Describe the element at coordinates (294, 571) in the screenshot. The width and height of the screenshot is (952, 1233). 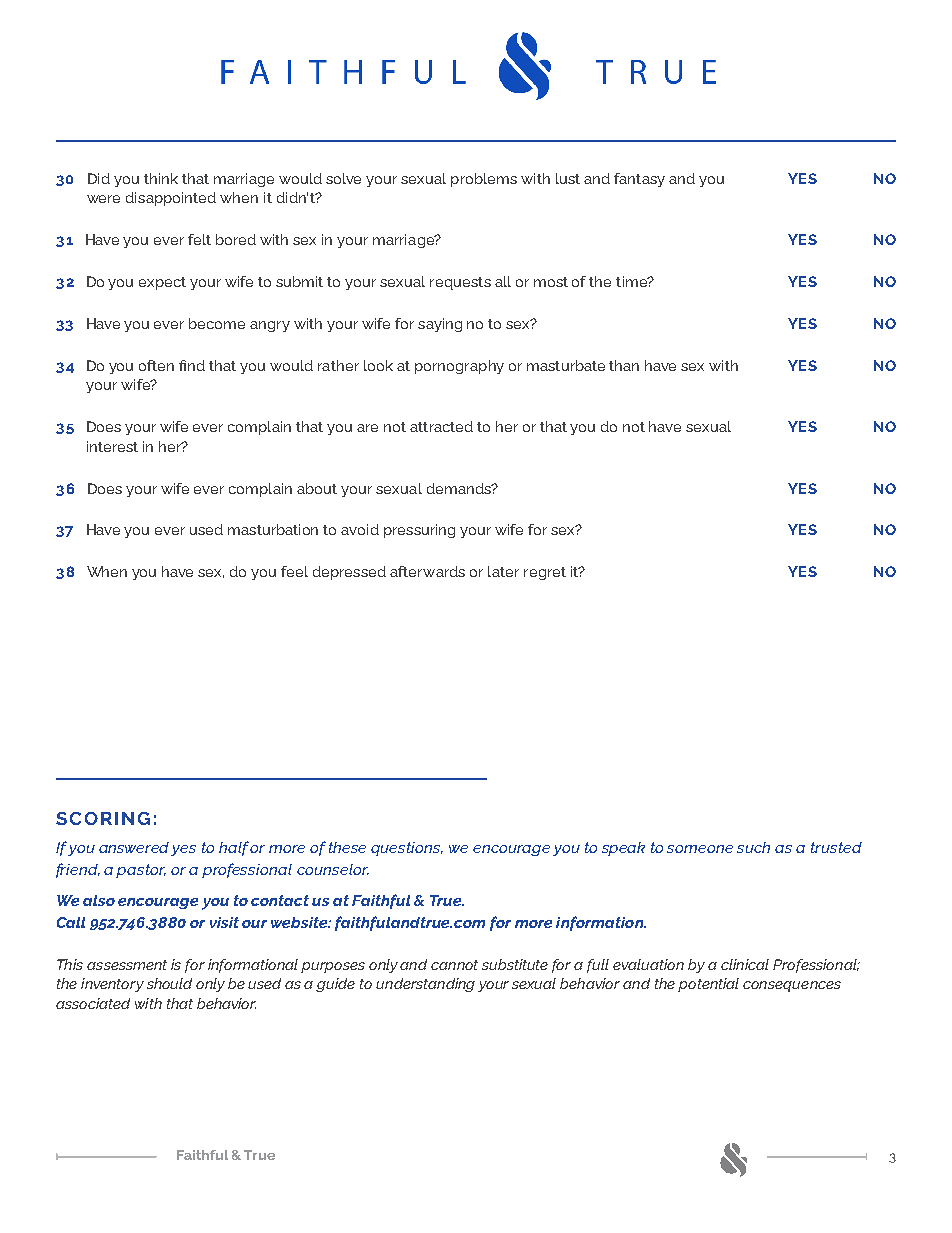
I see `feel` at that location.
